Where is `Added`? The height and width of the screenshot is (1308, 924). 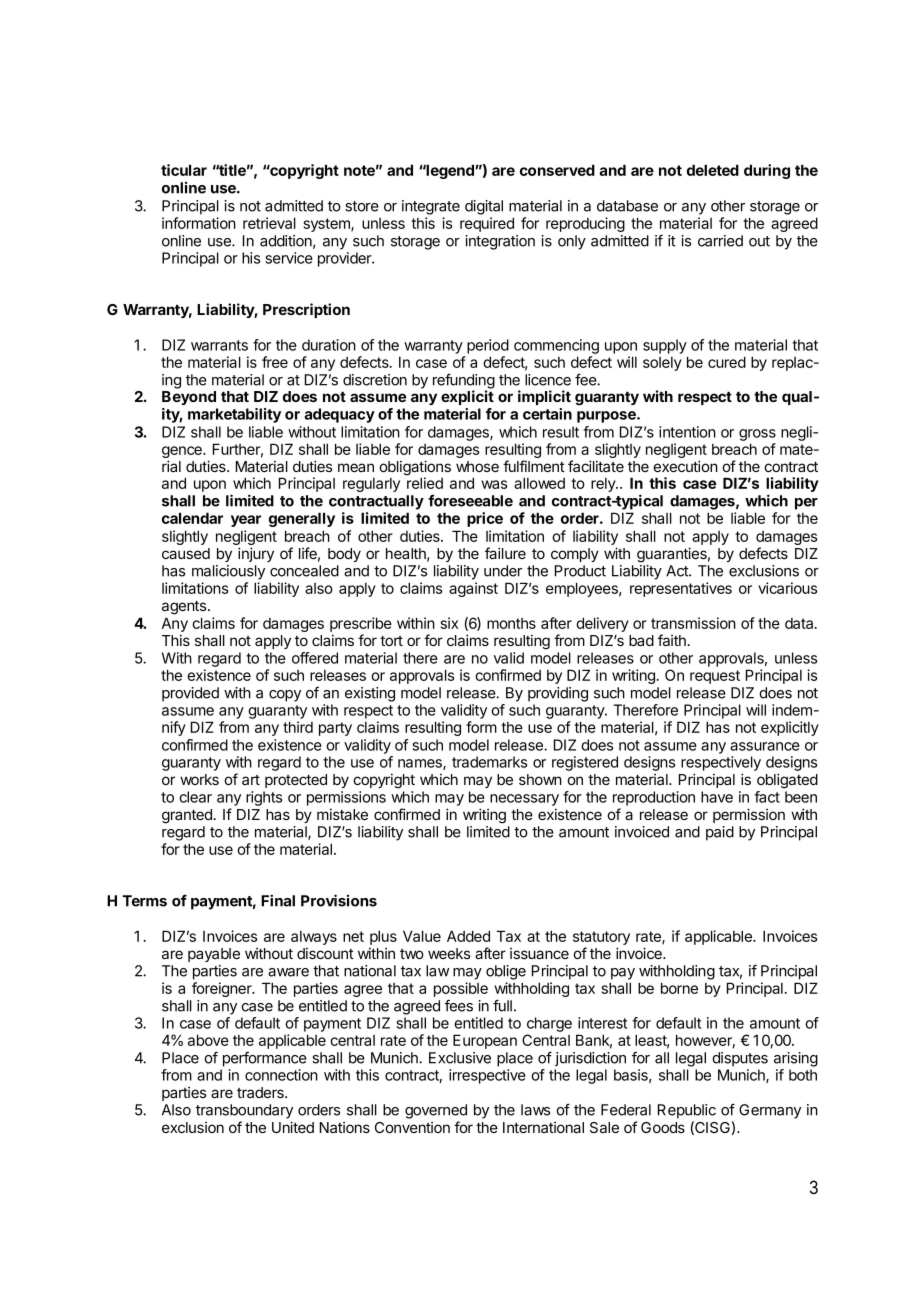 Added is located at coordinates (468, 936).
